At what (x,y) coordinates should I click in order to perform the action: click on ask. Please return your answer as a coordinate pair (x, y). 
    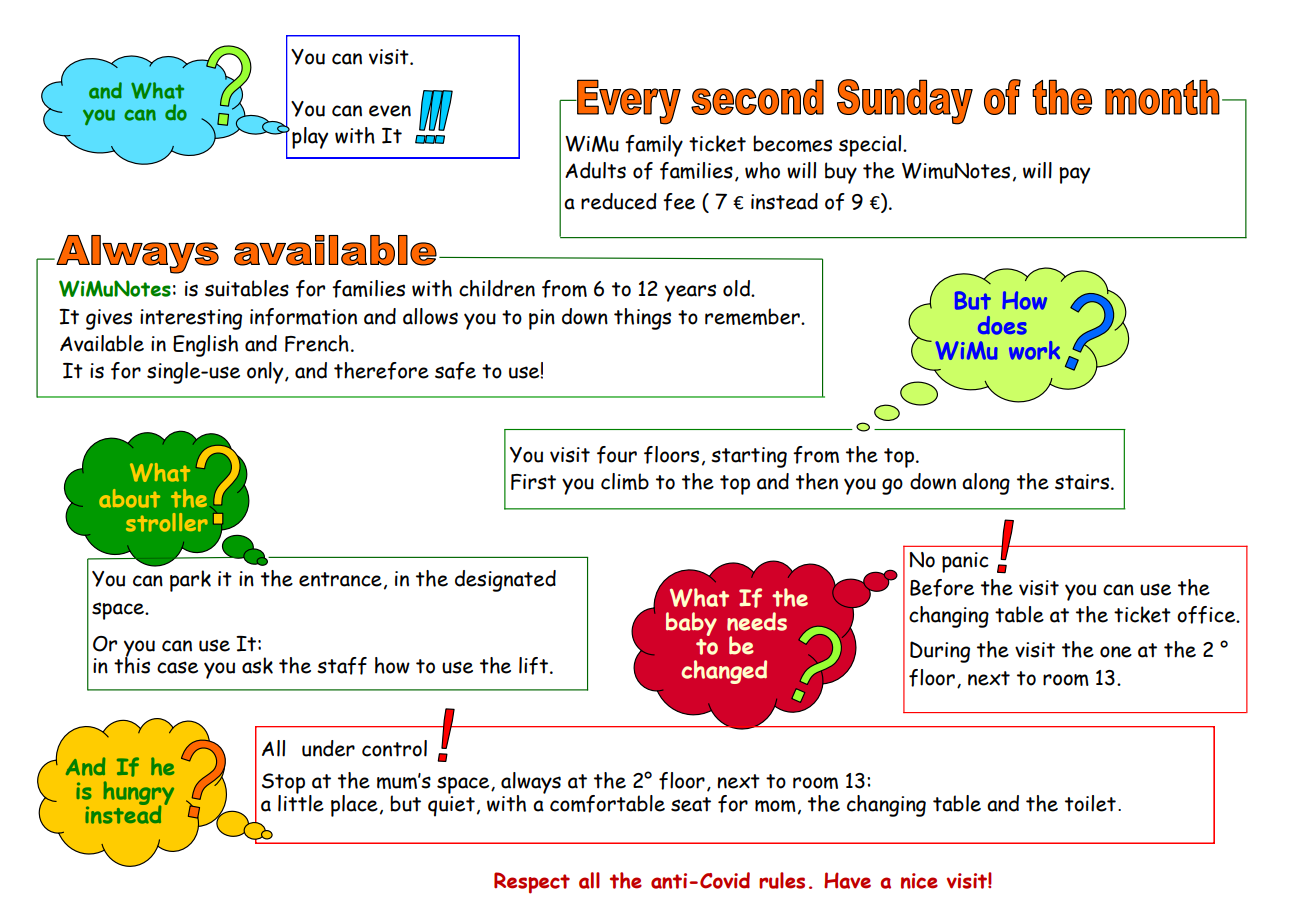
    Looking at the image, I should click on (257, 665).
